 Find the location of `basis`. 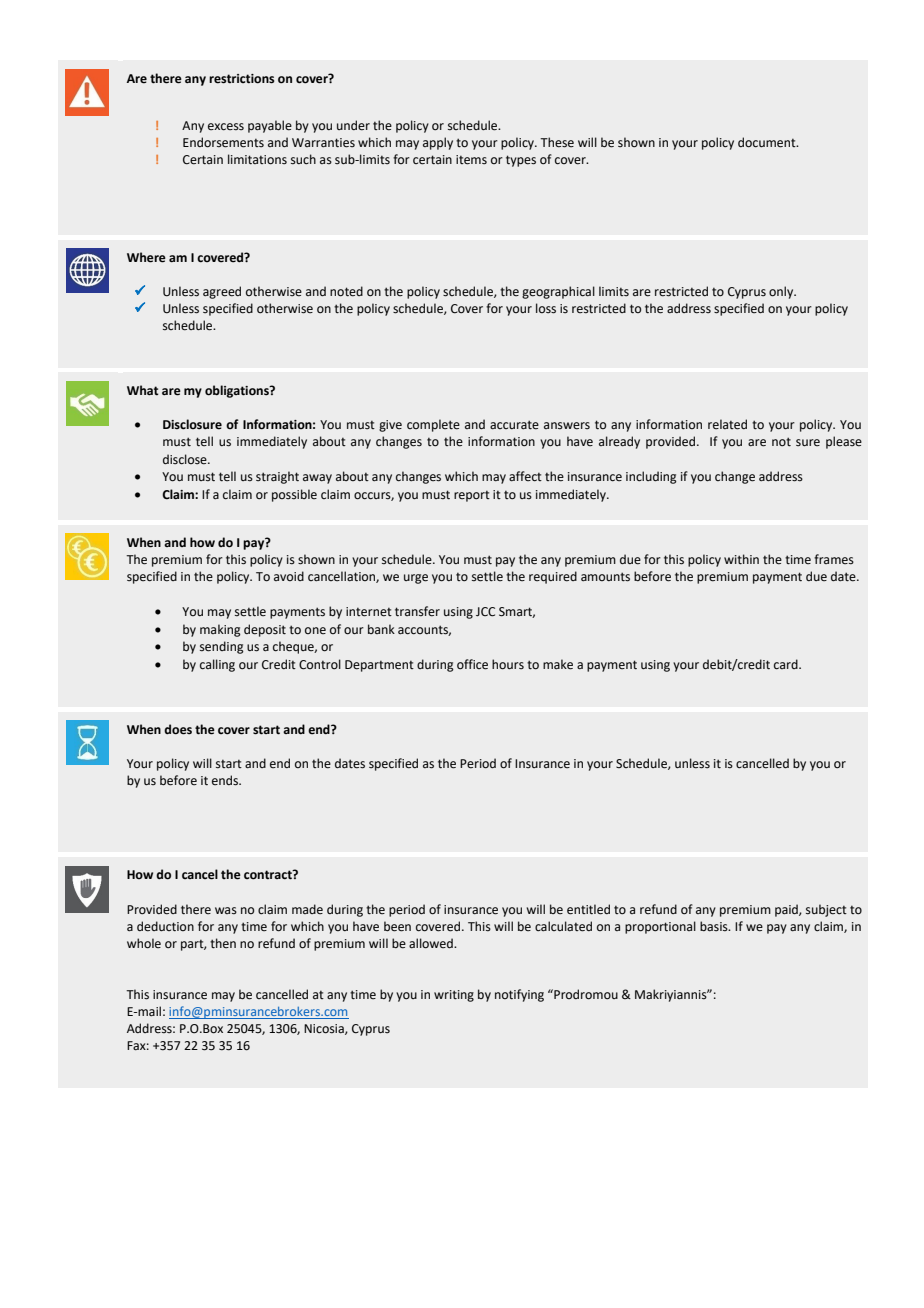

basis is located at coordinates (715, 926).
